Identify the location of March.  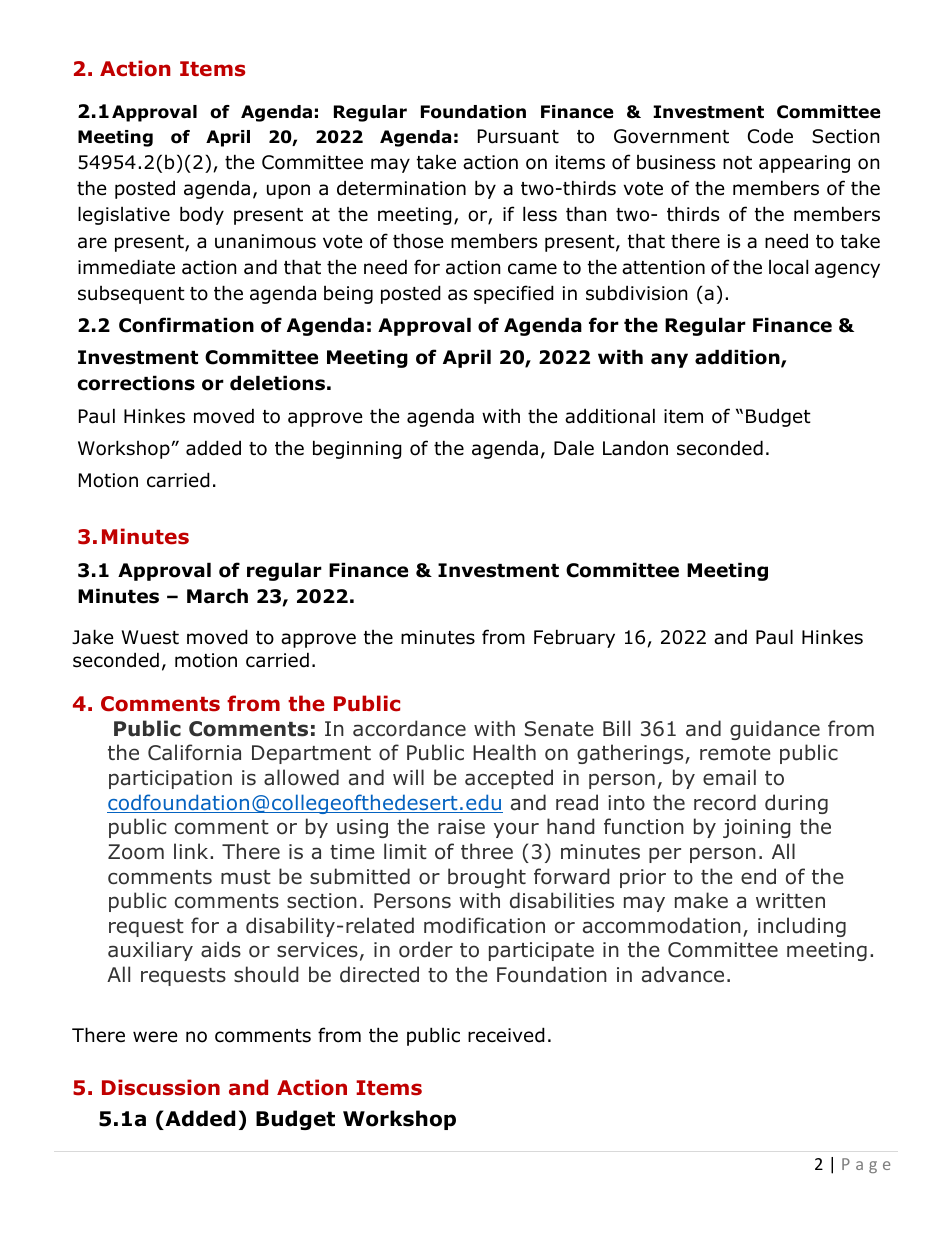
(217, 596).
